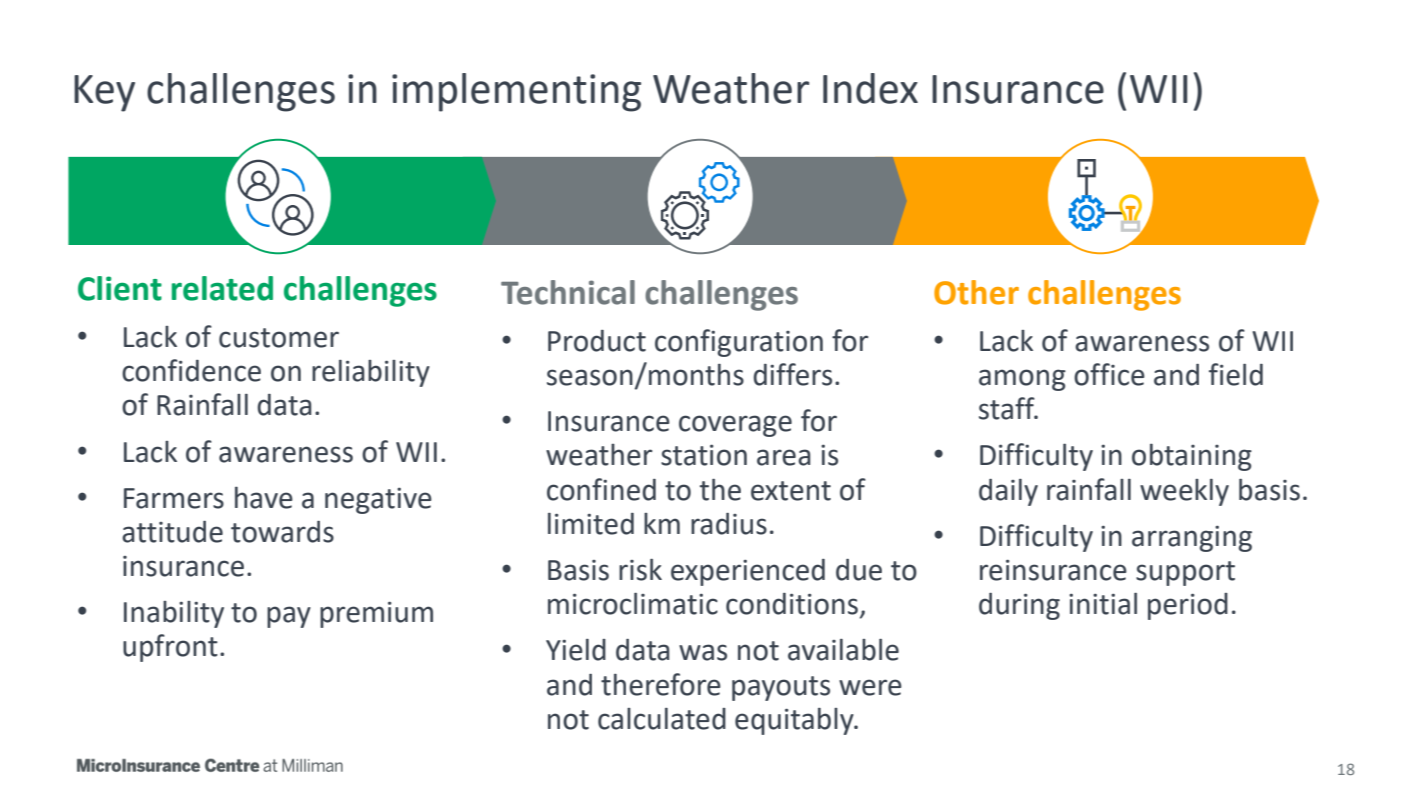 The height and width of the screenshot is (802, 1426). What do you see at coordinates (870, 88) in the screenshot?
I see `Index` at bounding box center [870, 88].
